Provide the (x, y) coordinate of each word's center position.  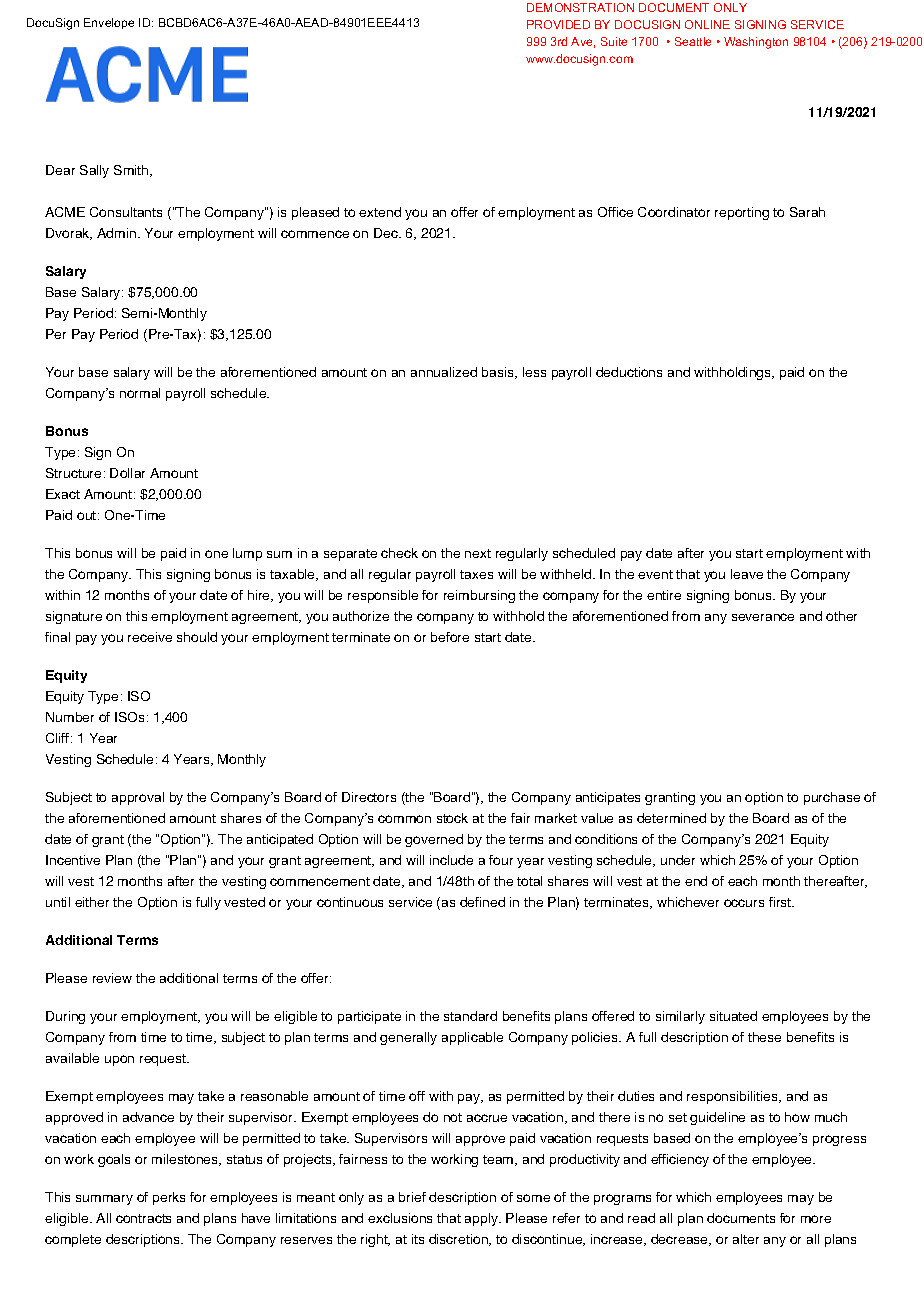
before (450, 637)
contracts (143, 1218)
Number (70, 717)
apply (483, 1219)
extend (380, 212)
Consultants (126, 212)
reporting (742, 213)
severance (763, 617)
